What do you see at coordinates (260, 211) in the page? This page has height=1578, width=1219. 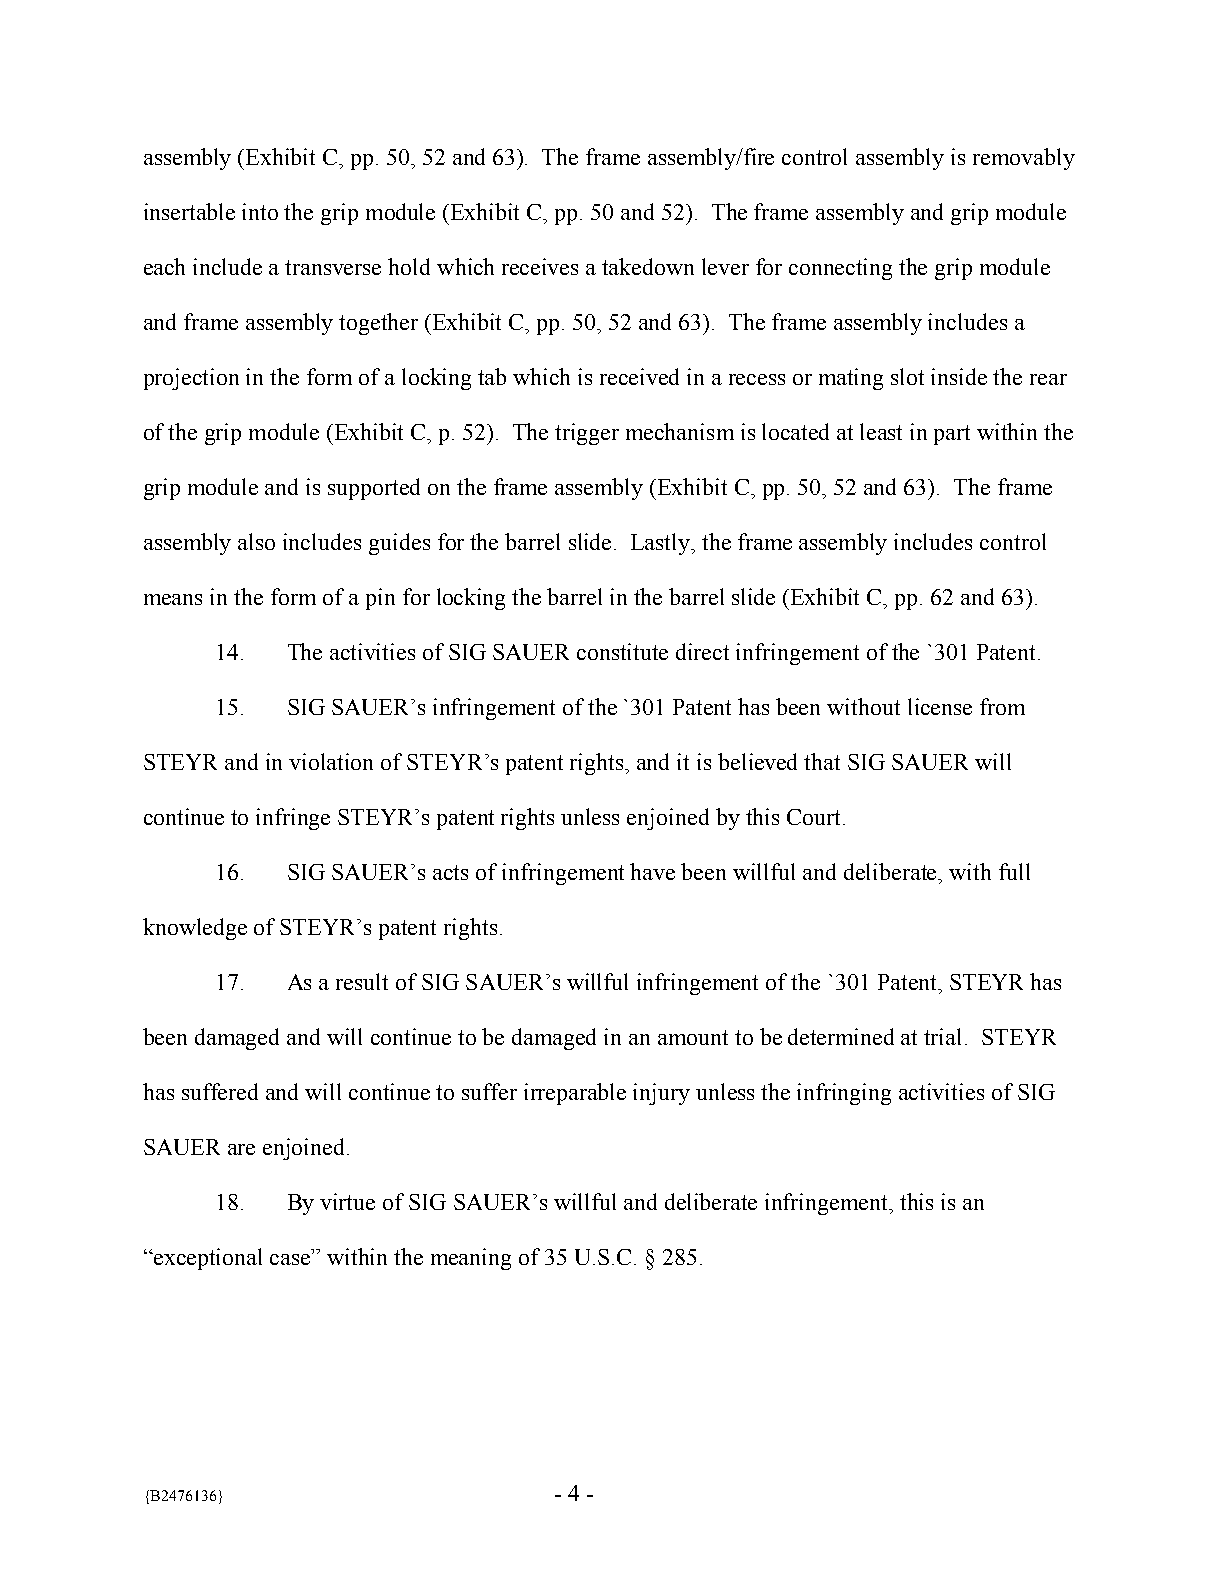 I see `into` at bounding box center [260, 211].
